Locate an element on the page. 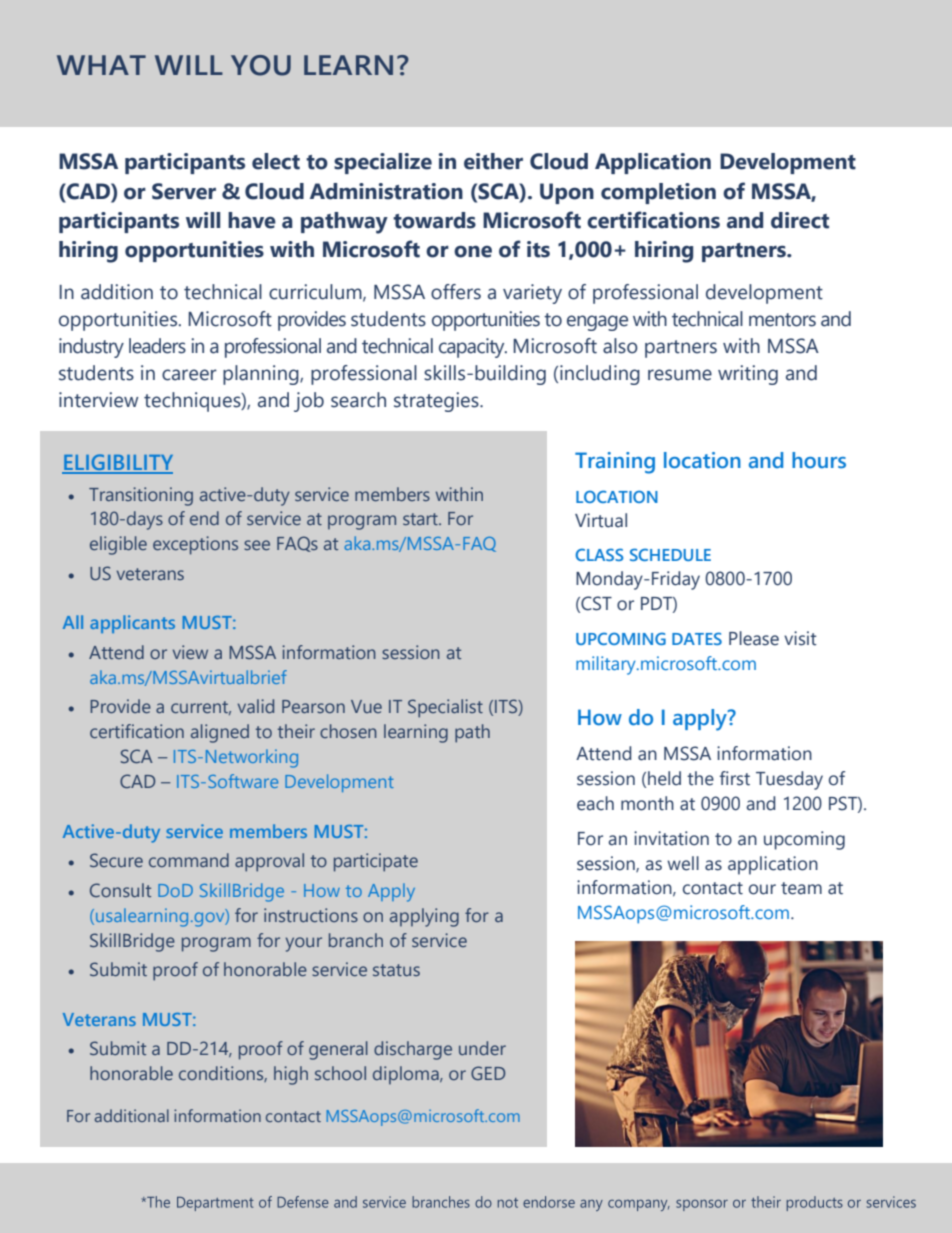 The width and height of the document is (952, 1233). strategies is located at coordinates (437, 402).
